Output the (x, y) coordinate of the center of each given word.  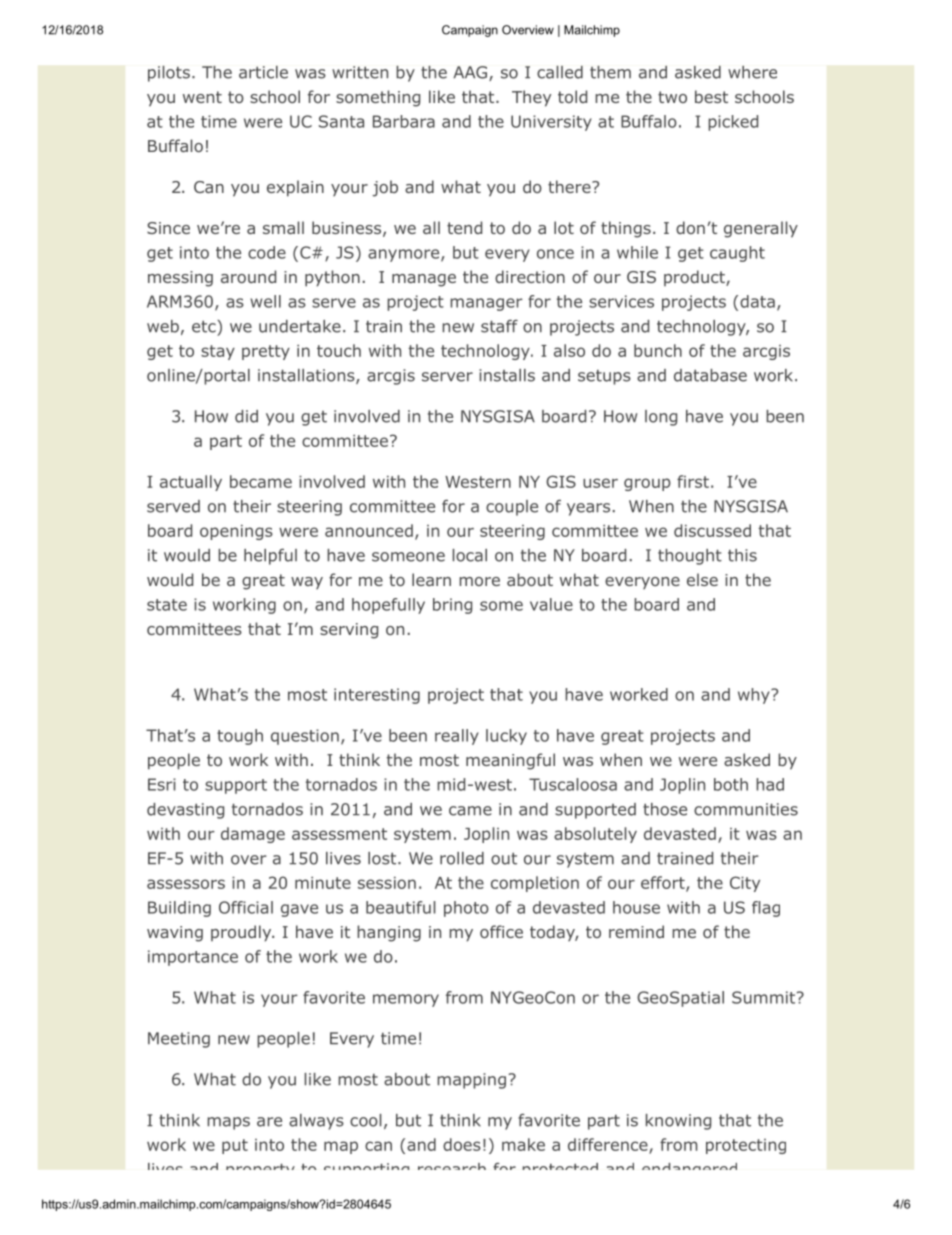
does (462, 1144)
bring (452, 606)
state (167, 605)
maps (228, 1123)
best (711, 96)
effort (664, 884)
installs (507, 375)
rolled (462, 858)
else (702, 579)
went (202, 97)
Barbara (404, 121)
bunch (658, 350)
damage (253, 835)
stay (218, 352)
